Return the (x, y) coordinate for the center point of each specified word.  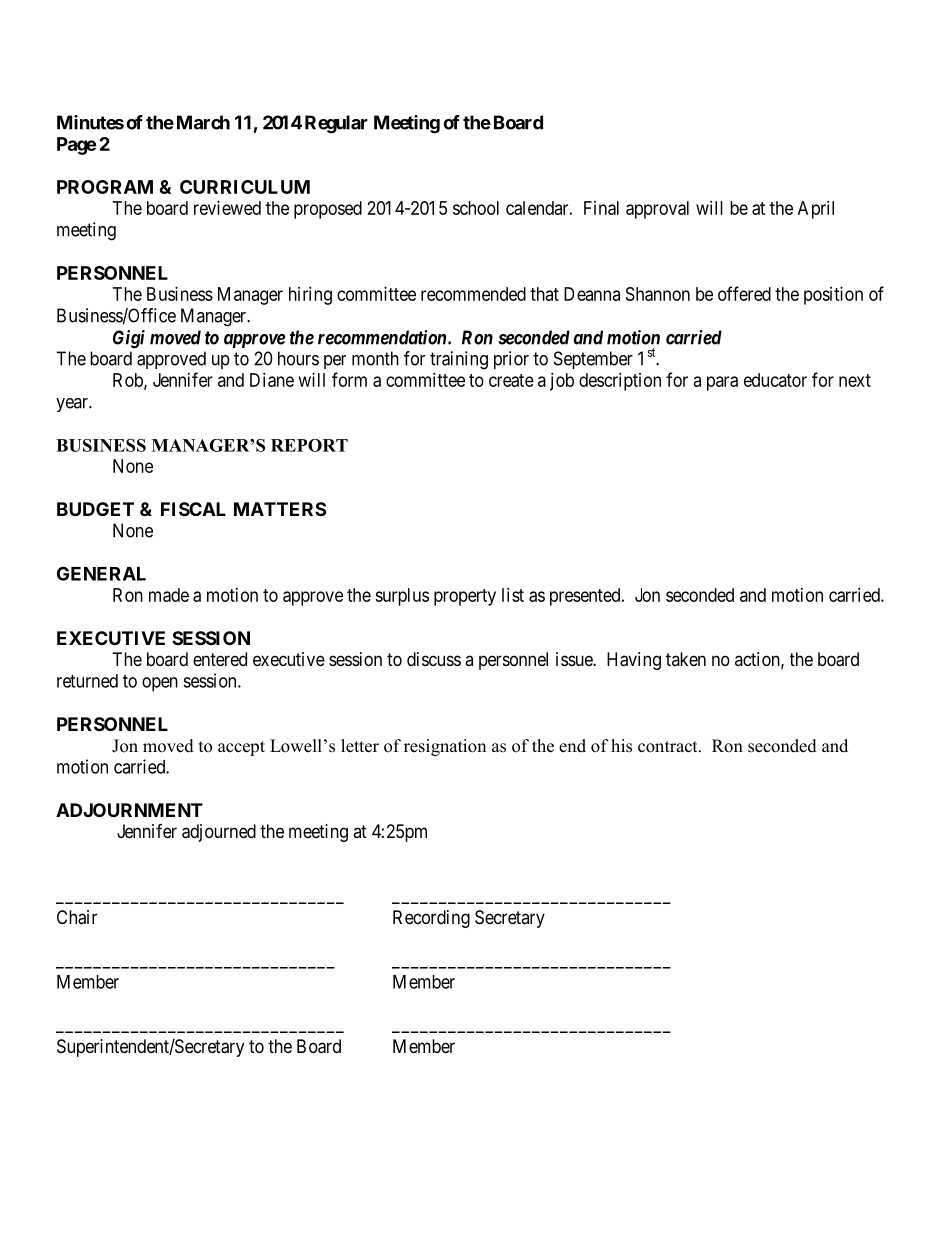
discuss (434, 659)
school (476, 208)
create (511, 380)
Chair (77, 917)
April (816, 210)
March (203, 122)
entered (220, 659)
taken (686, 659)
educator (775, 380)
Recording (431, 919)
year (73, 405)
